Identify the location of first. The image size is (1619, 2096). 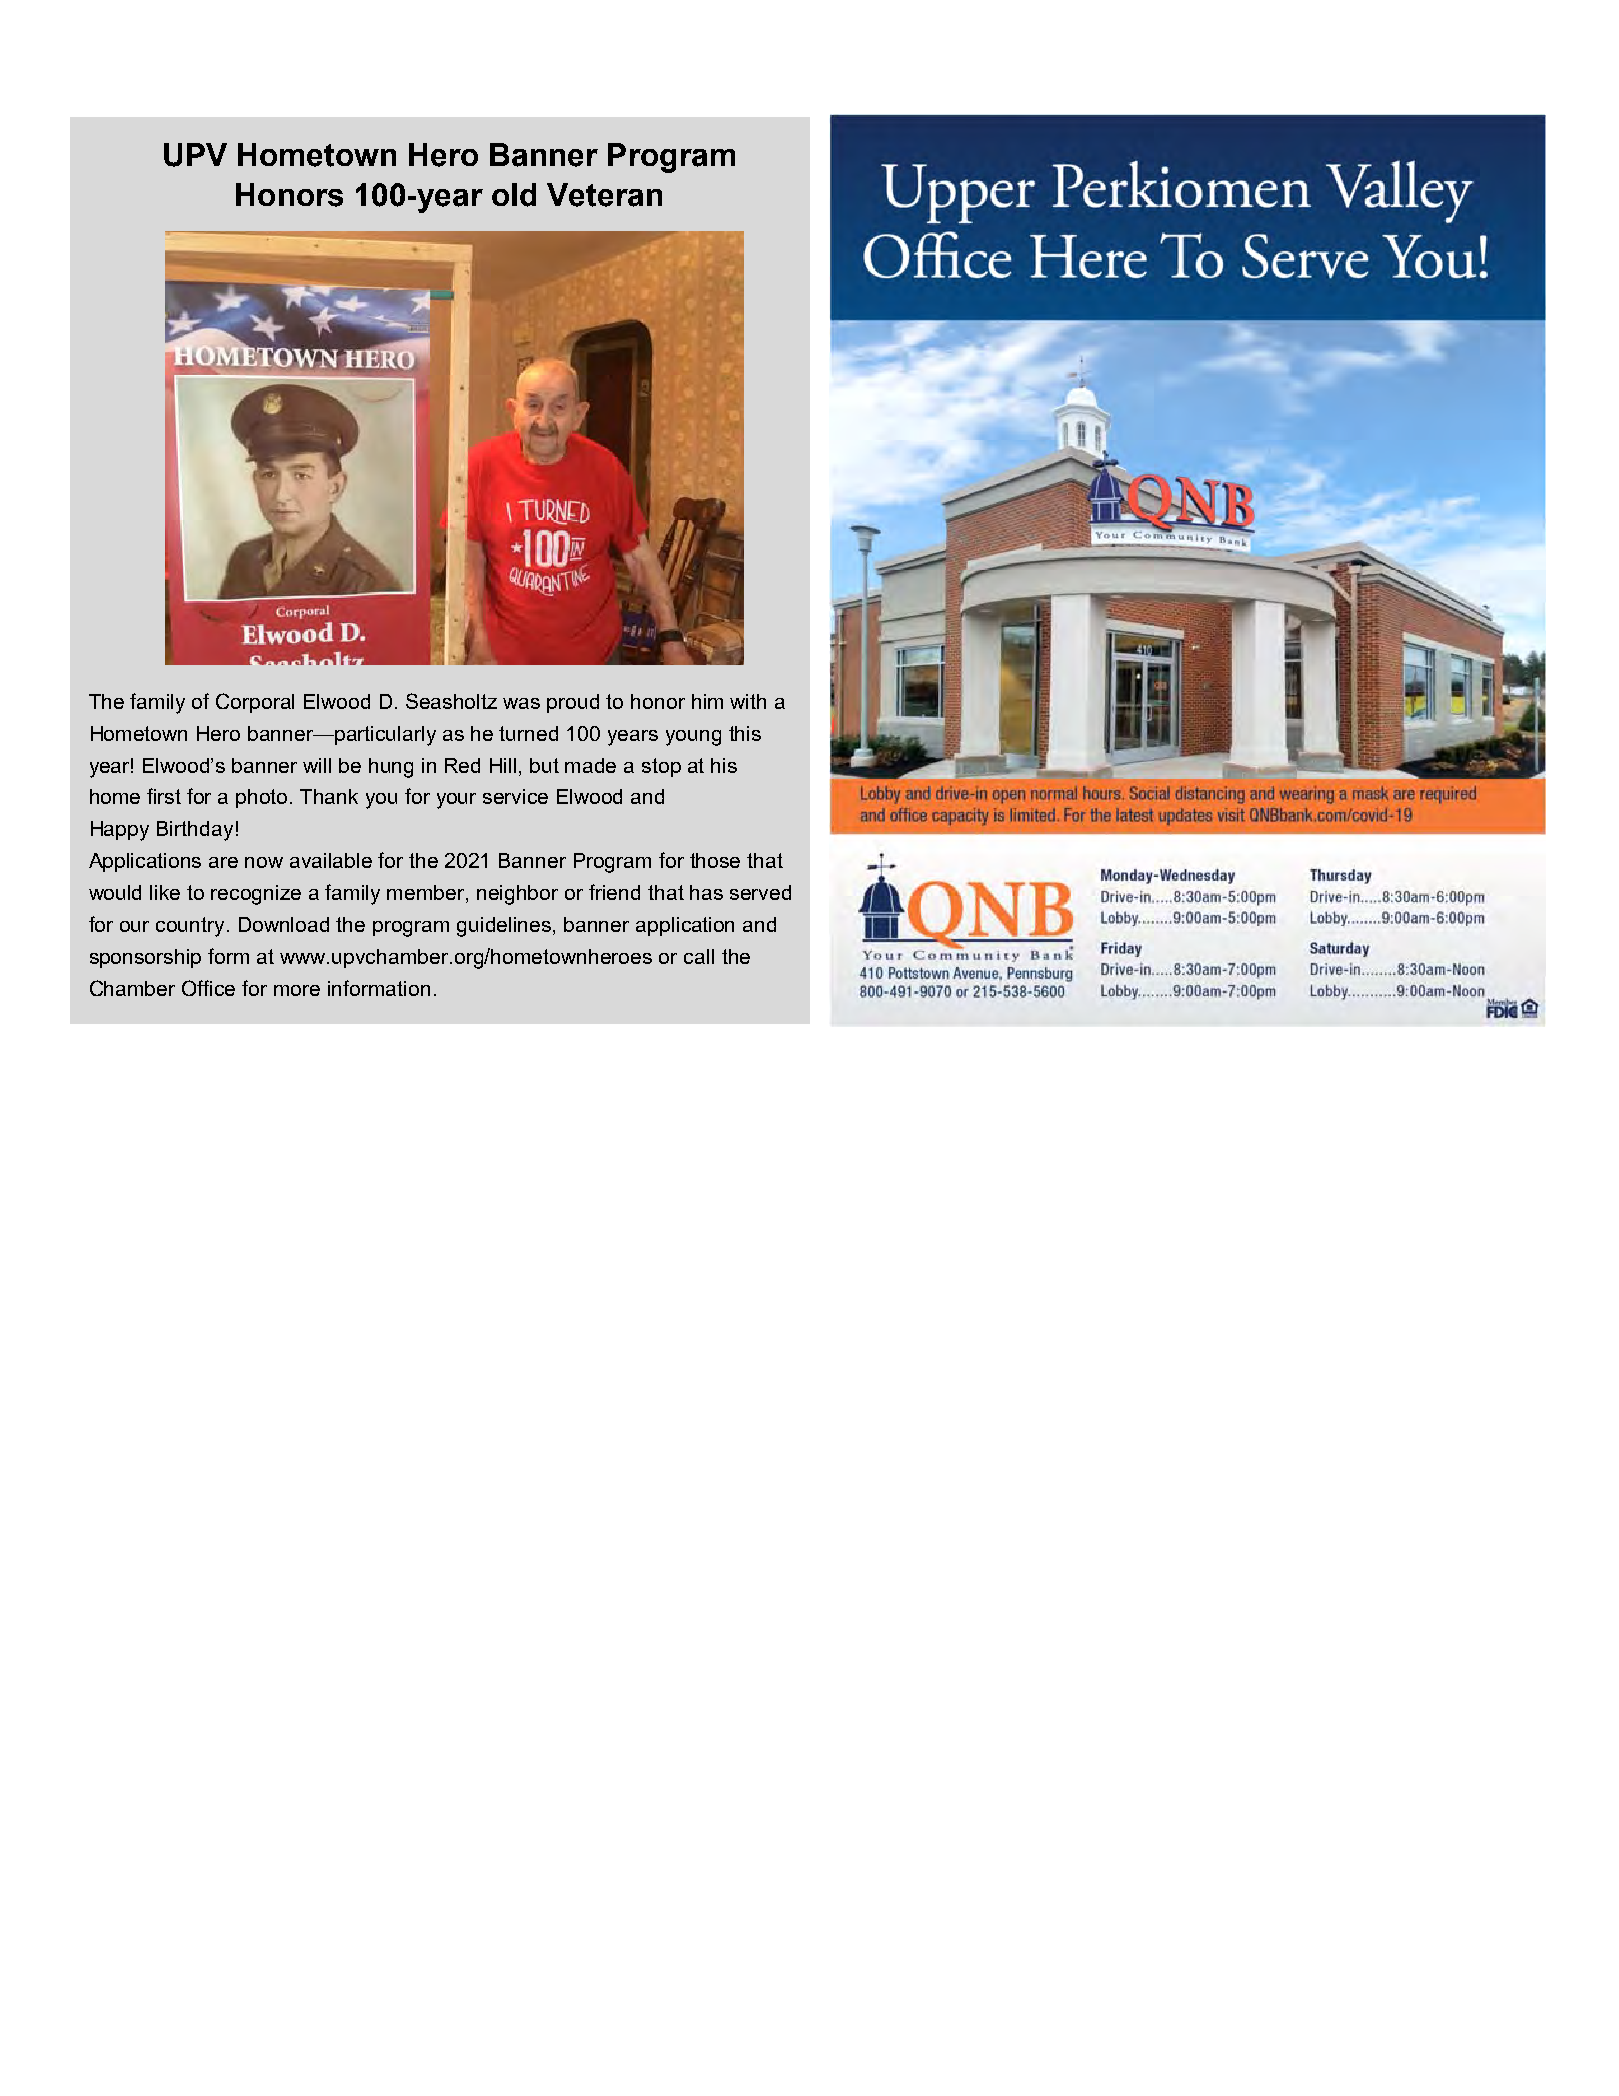
(164, 796).
